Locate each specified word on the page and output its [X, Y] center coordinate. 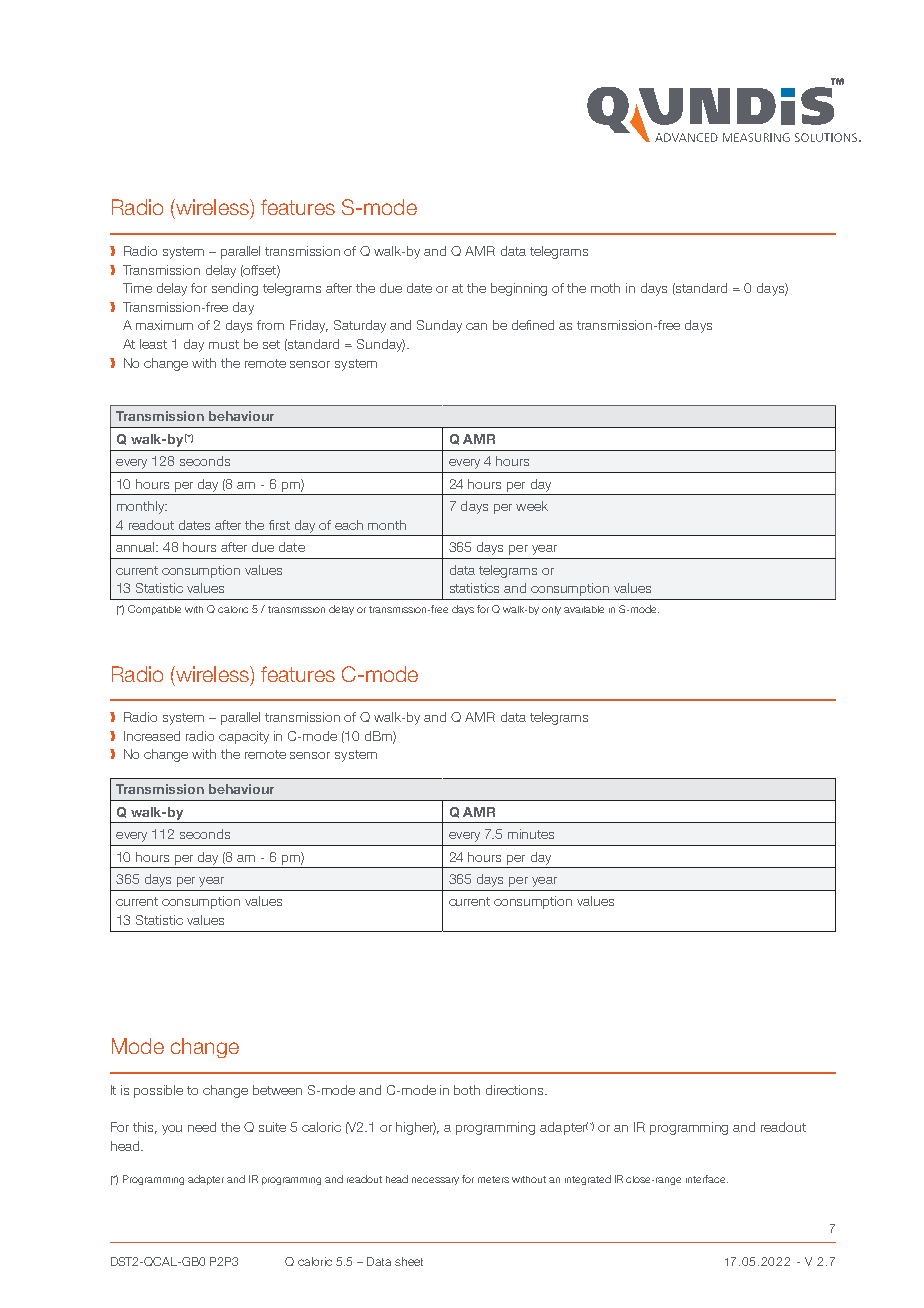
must [224, 344]
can [476, 326]
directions [516, 1090]
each [349, 525]
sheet [409, 1261]
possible [158, 1091]
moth [605, 288]
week [532, 506]
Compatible [154, 610]
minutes [531, 834]
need [202, 1127]
